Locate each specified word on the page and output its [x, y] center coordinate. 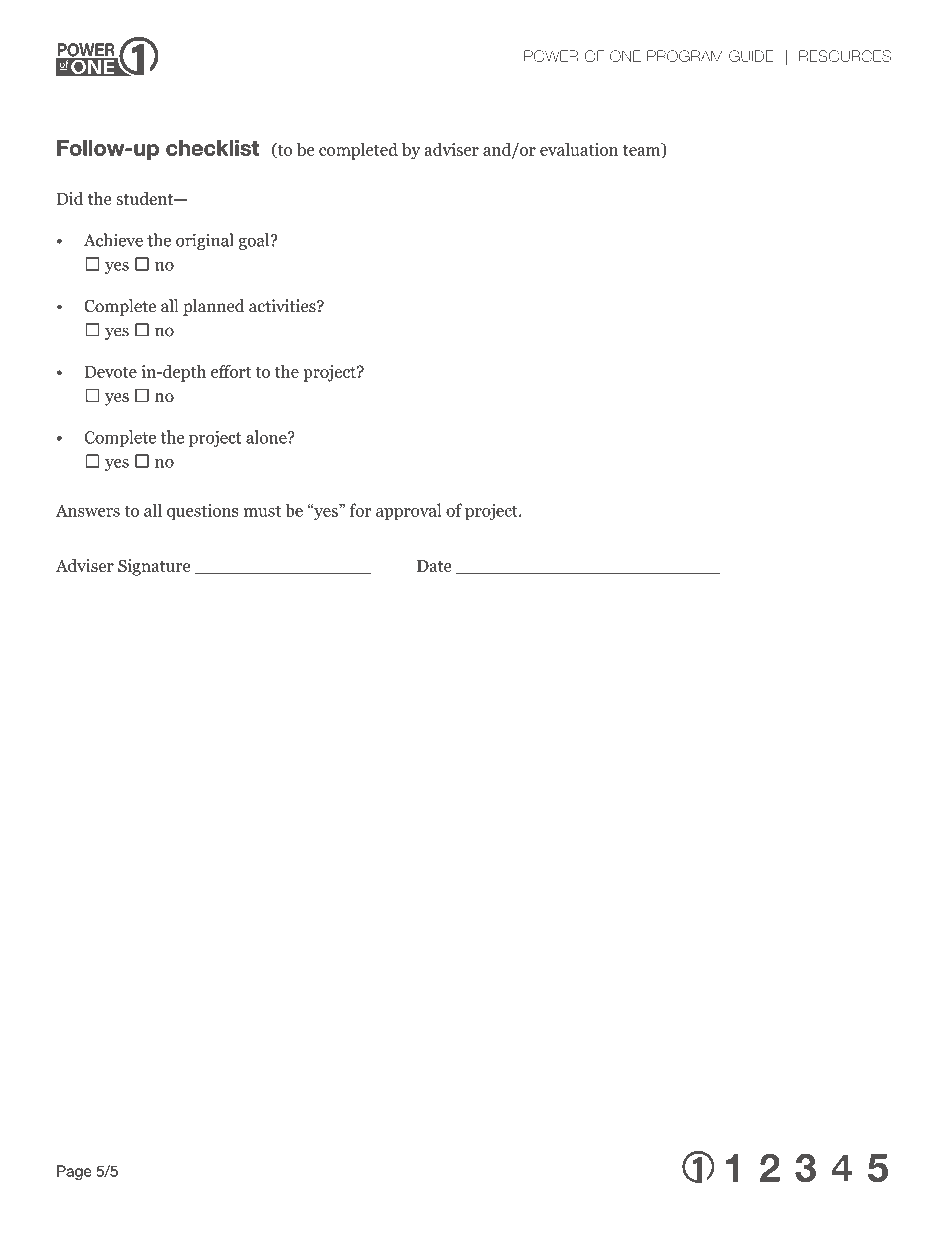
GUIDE [751, 56]
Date [434, 566]
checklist [212, 148]
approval [409, 512]
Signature [154, 567]
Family [156, 1194]
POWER [551, 56]
